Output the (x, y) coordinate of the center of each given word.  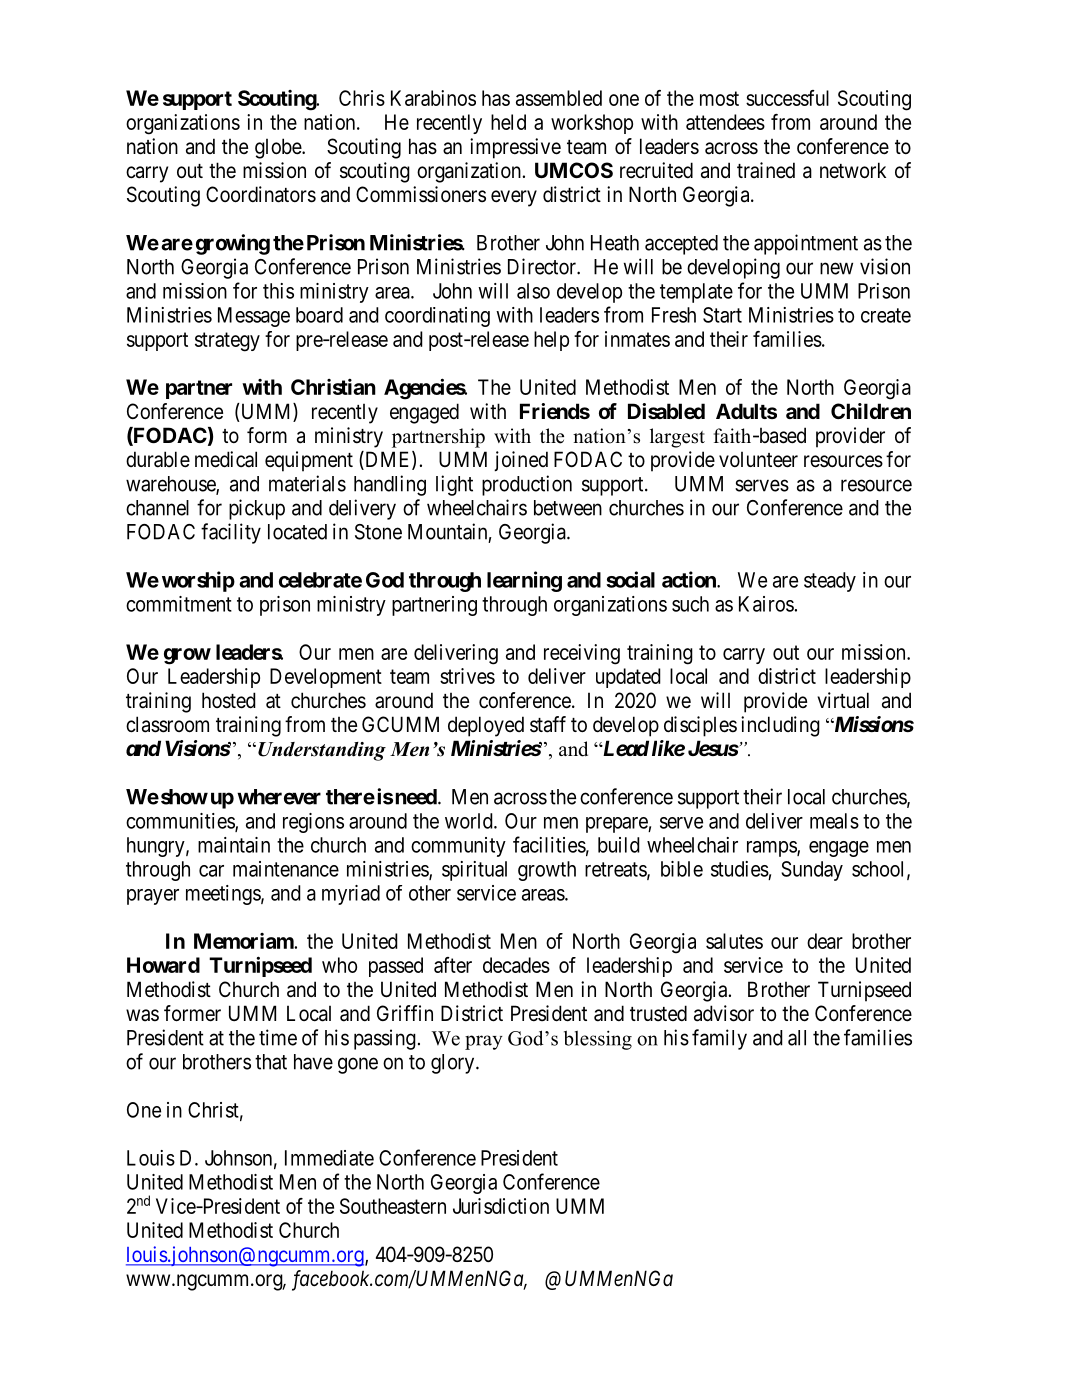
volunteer (758, 460)
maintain (234, 845)
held (508, 122)
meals (834, 821)
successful (787, 98)
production (527, 485)
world (470, 821)
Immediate (329, 1158)
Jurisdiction (501, 1206)
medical (226, 459)
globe (279, 148)
